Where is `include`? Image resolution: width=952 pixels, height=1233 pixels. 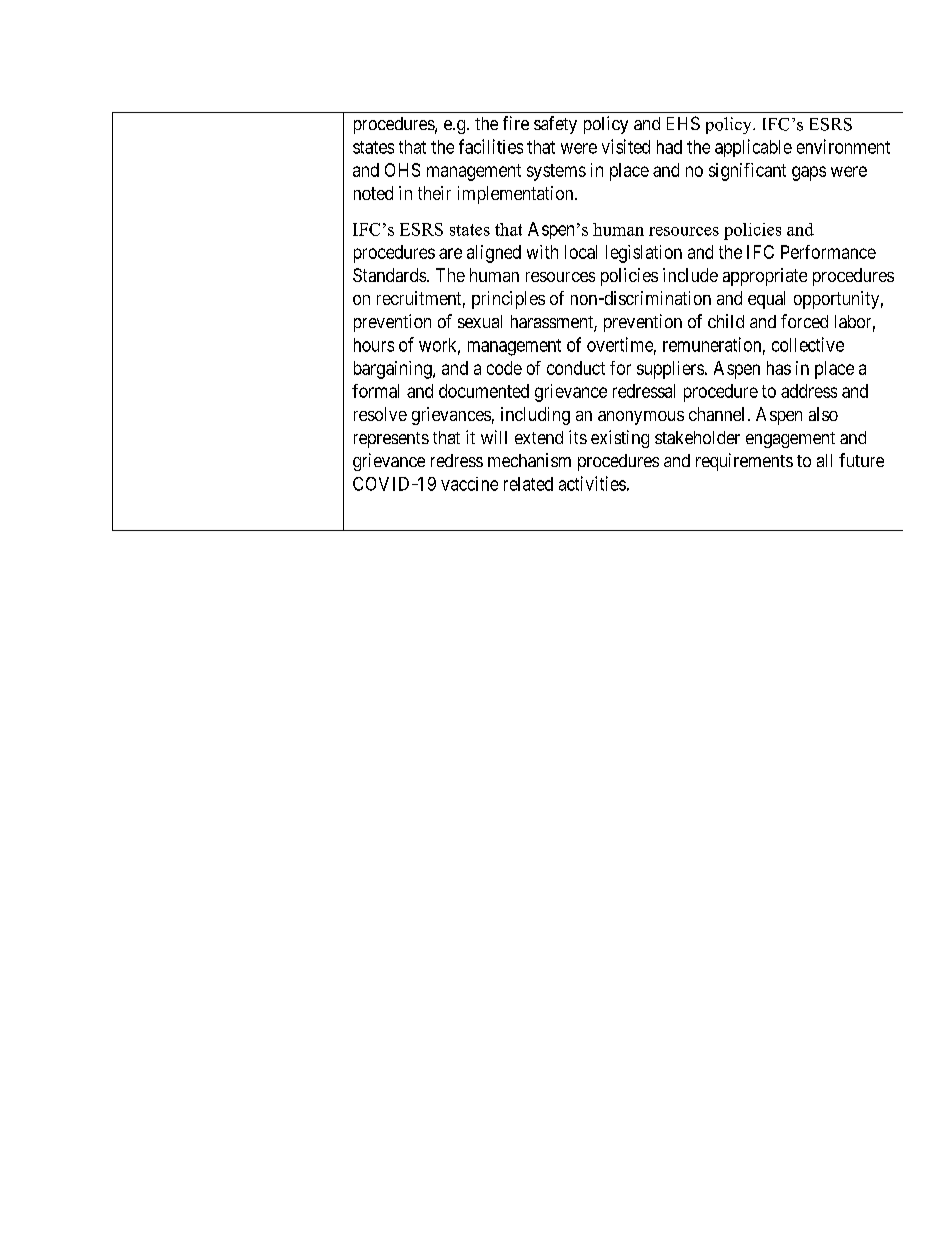 include is located at coordinates (690, 275).
